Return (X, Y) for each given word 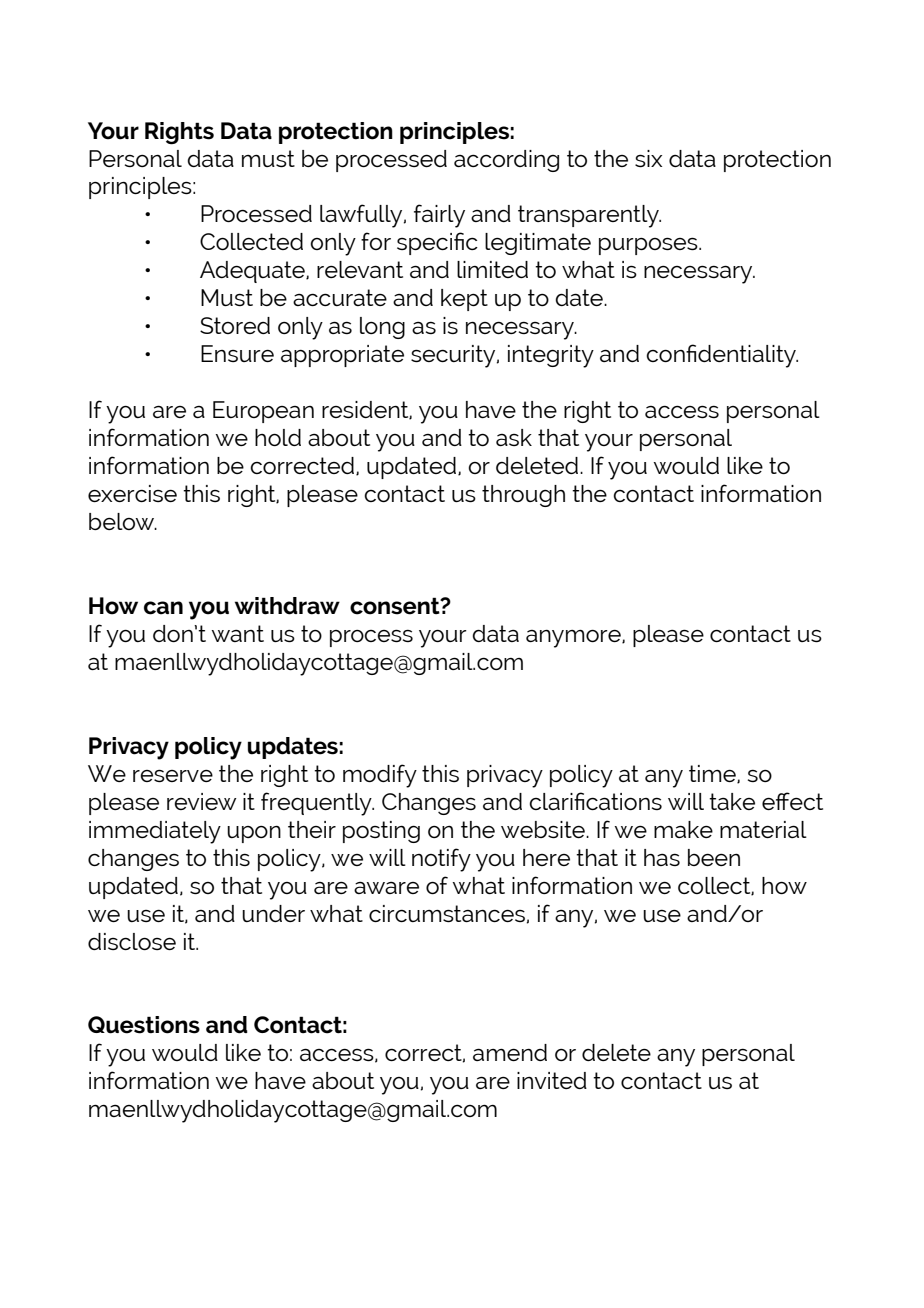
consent (396, 606)
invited (552, 1080)
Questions (144, 1025)
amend (510, 1052)
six (648, 158)
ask (514, 437)
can (163, 608)
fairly (439, 216)
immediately (155, 832)
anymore (574, 638)
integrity (551, 356)
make (683, 829)
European (263, 412)
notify (441, 860)
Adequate (253, 272)
